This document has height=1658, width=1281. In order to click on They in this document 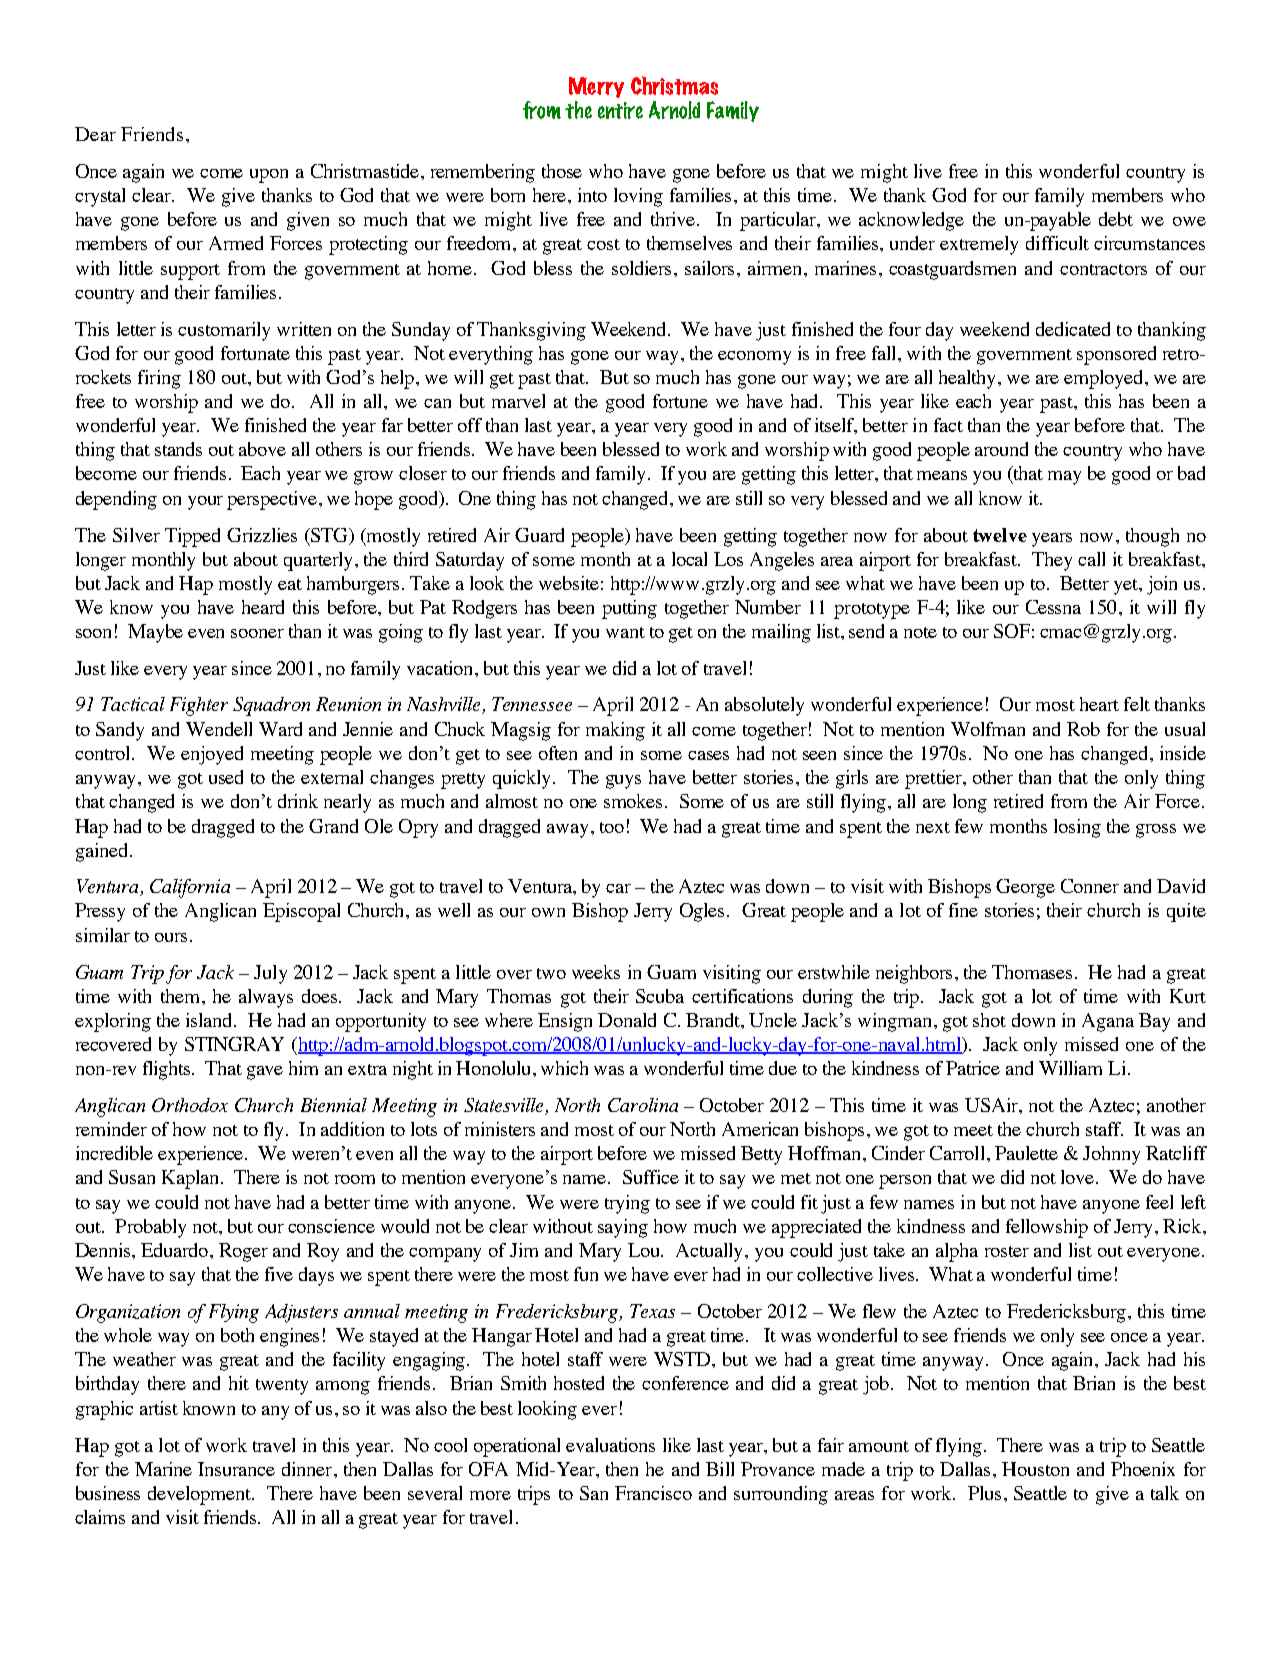, I will do `click(1052, 561)`.
